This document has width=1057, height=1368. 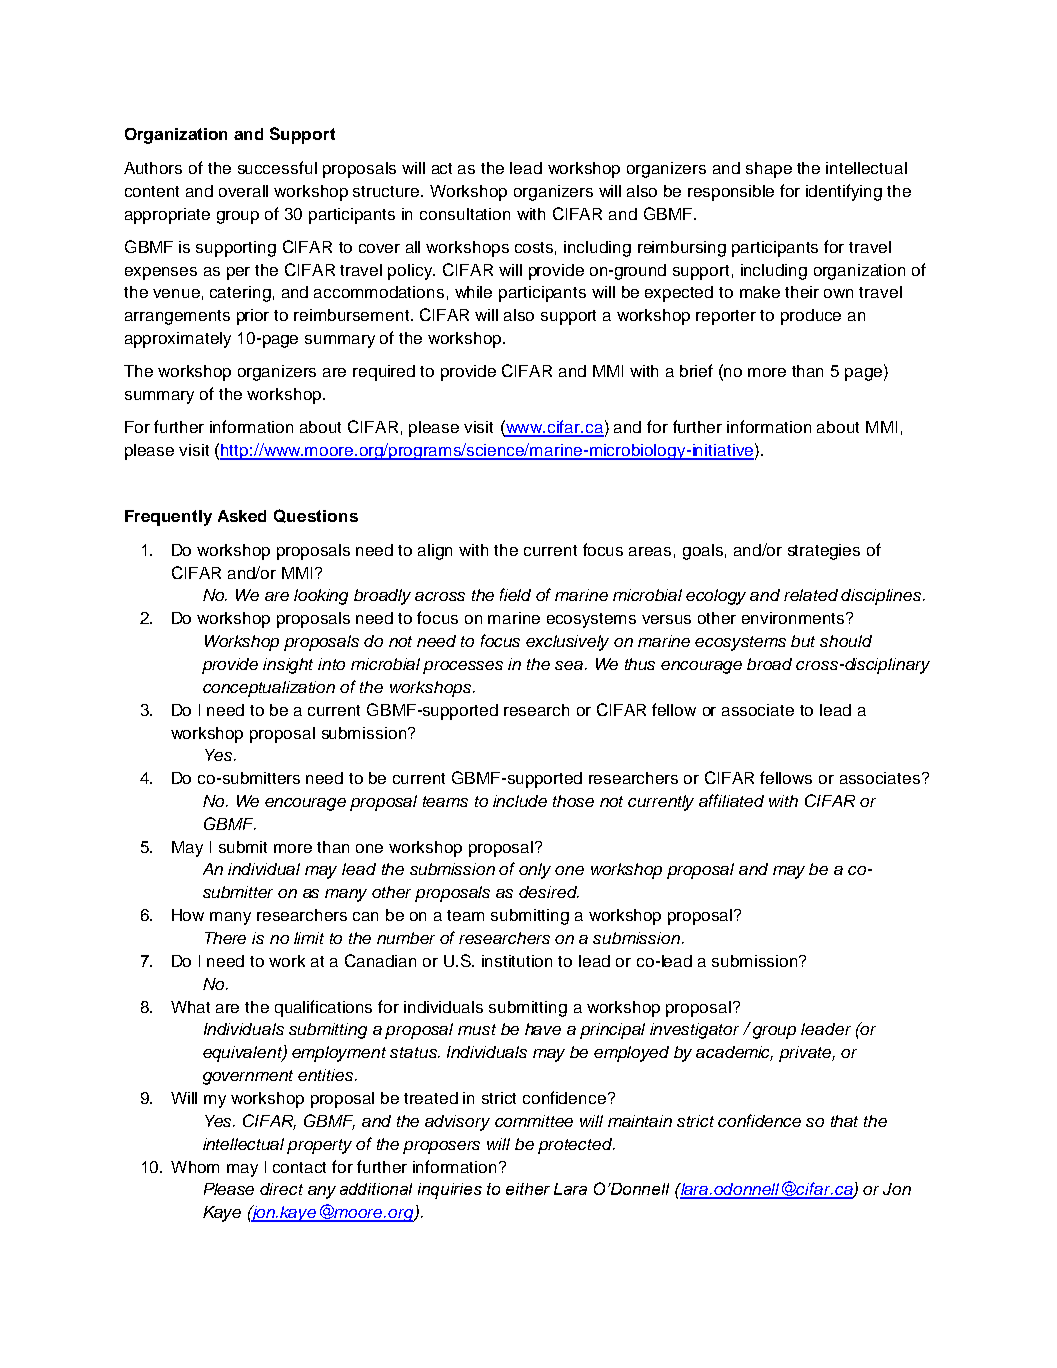 I want to click on affiliated, so click(x=731, y=800).
